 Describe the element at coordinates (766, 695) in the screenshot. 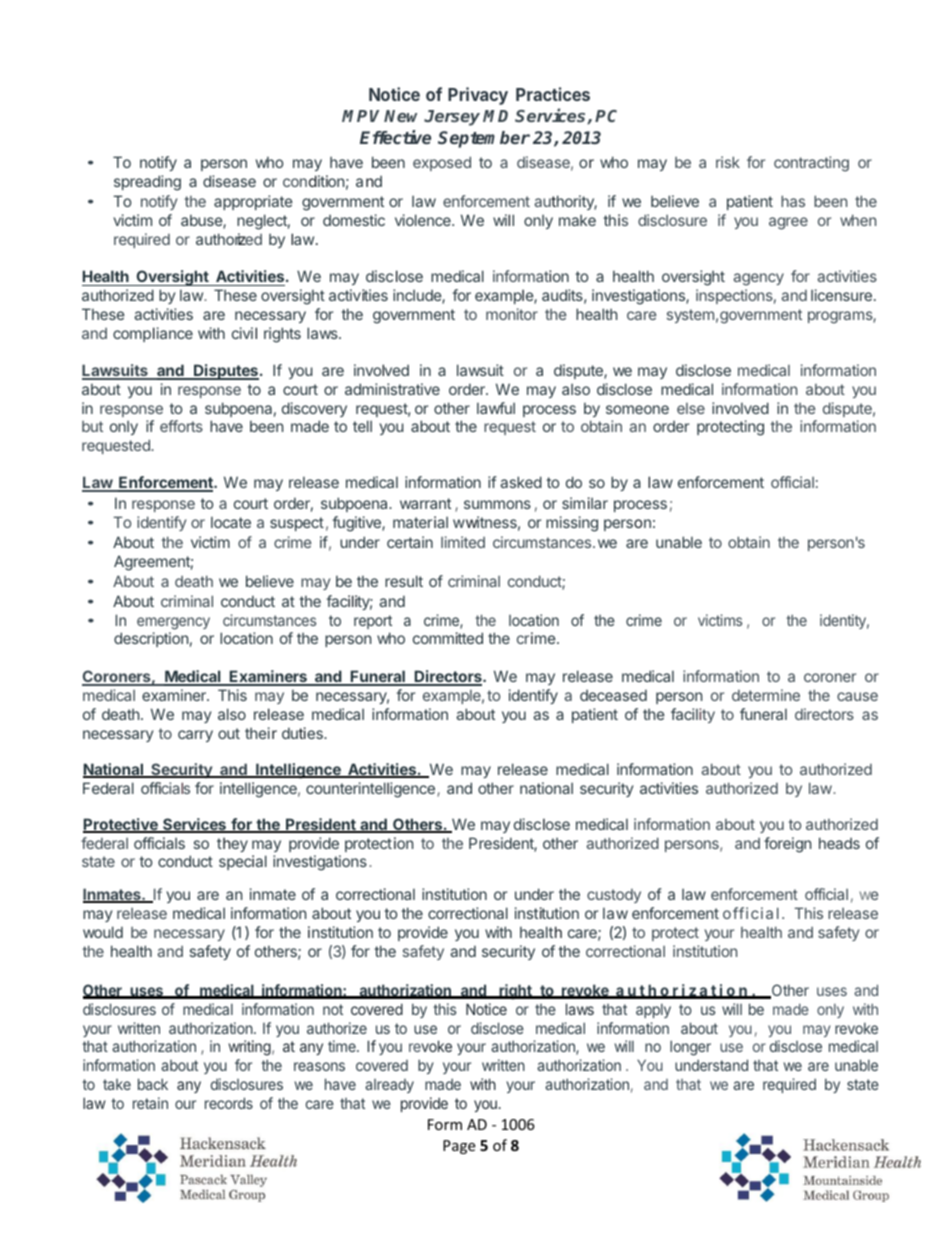

I see `determine` at that location.
